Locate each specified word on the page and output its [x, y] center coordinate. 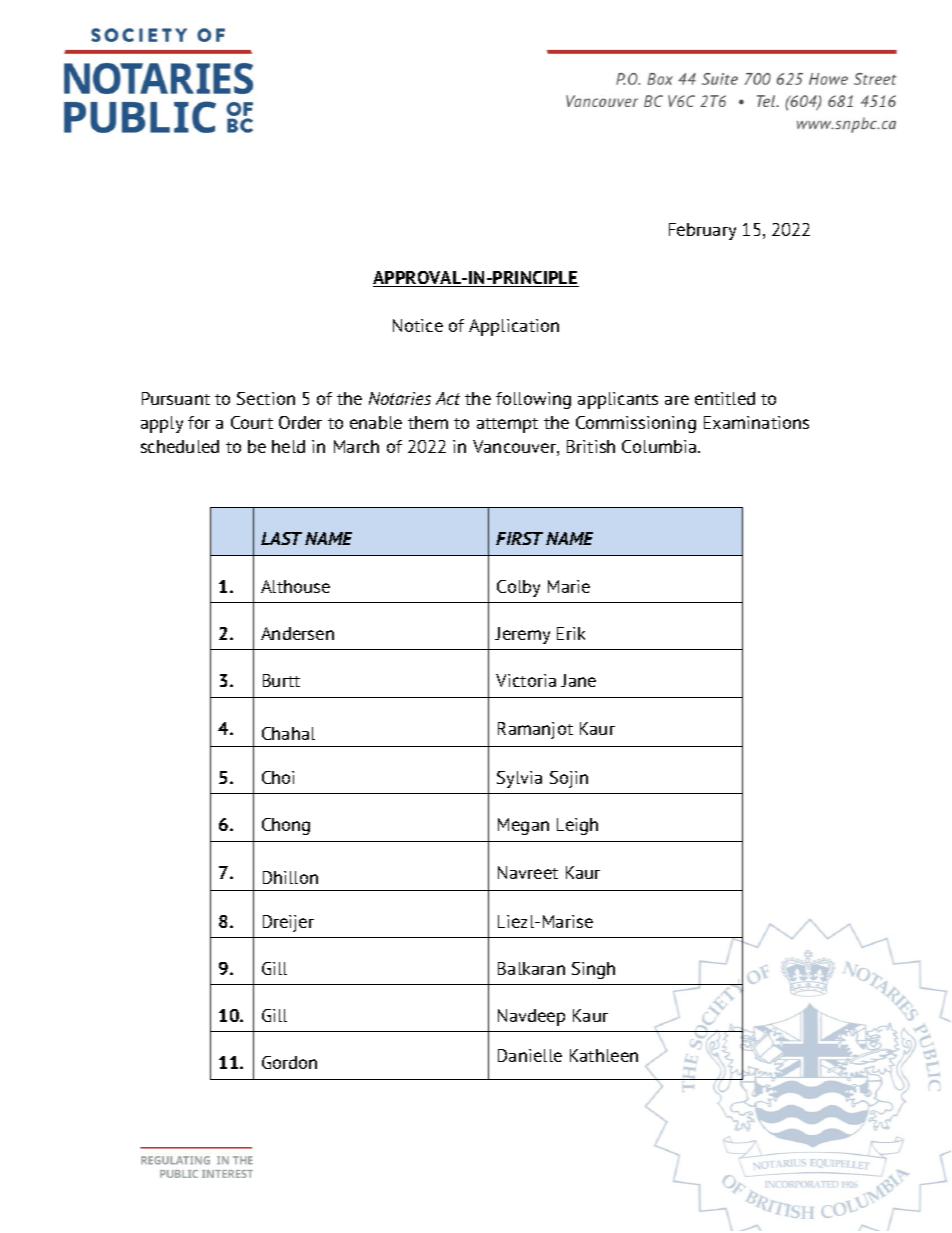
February [702, 231]
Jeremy [522, 635]
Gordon [289, 1062]
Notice [418, 325]
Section [266, 398]
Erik [571, 633]
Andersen [297, 633]
